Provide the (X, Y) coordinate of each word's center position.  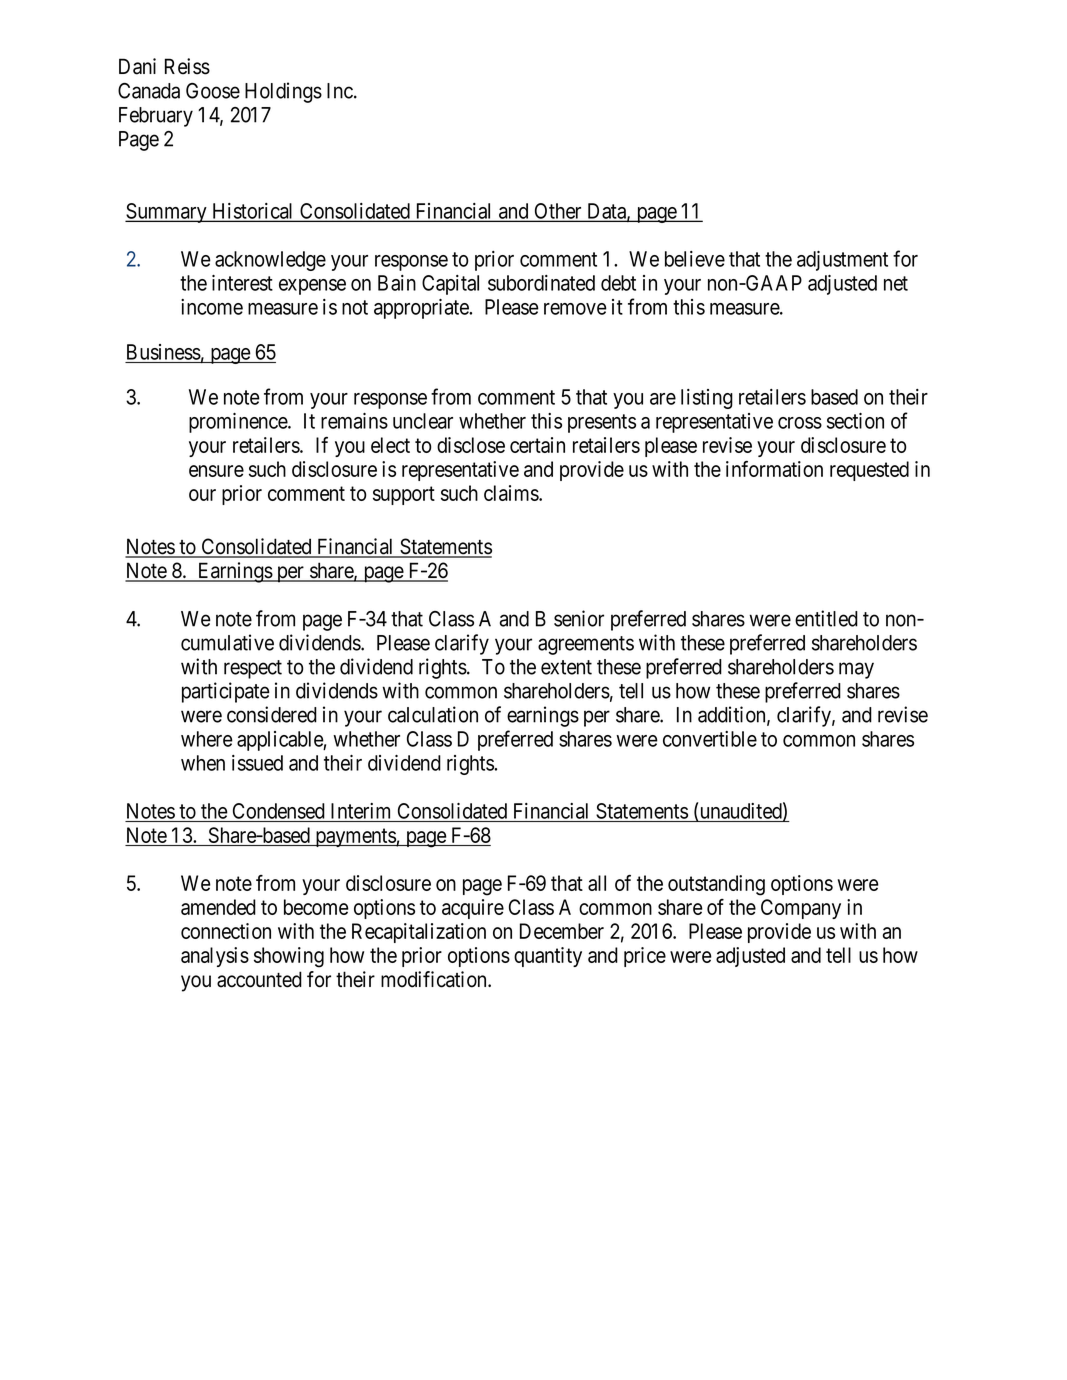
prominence (239, 423)
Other (558, 212)
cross (800, 423)
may (856, 670)
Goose (213, 91)
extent (566, 667)
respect (253, 669)
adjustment (842, 261)
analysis (215, 957)
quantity (548, 957)
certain (537, 445)
